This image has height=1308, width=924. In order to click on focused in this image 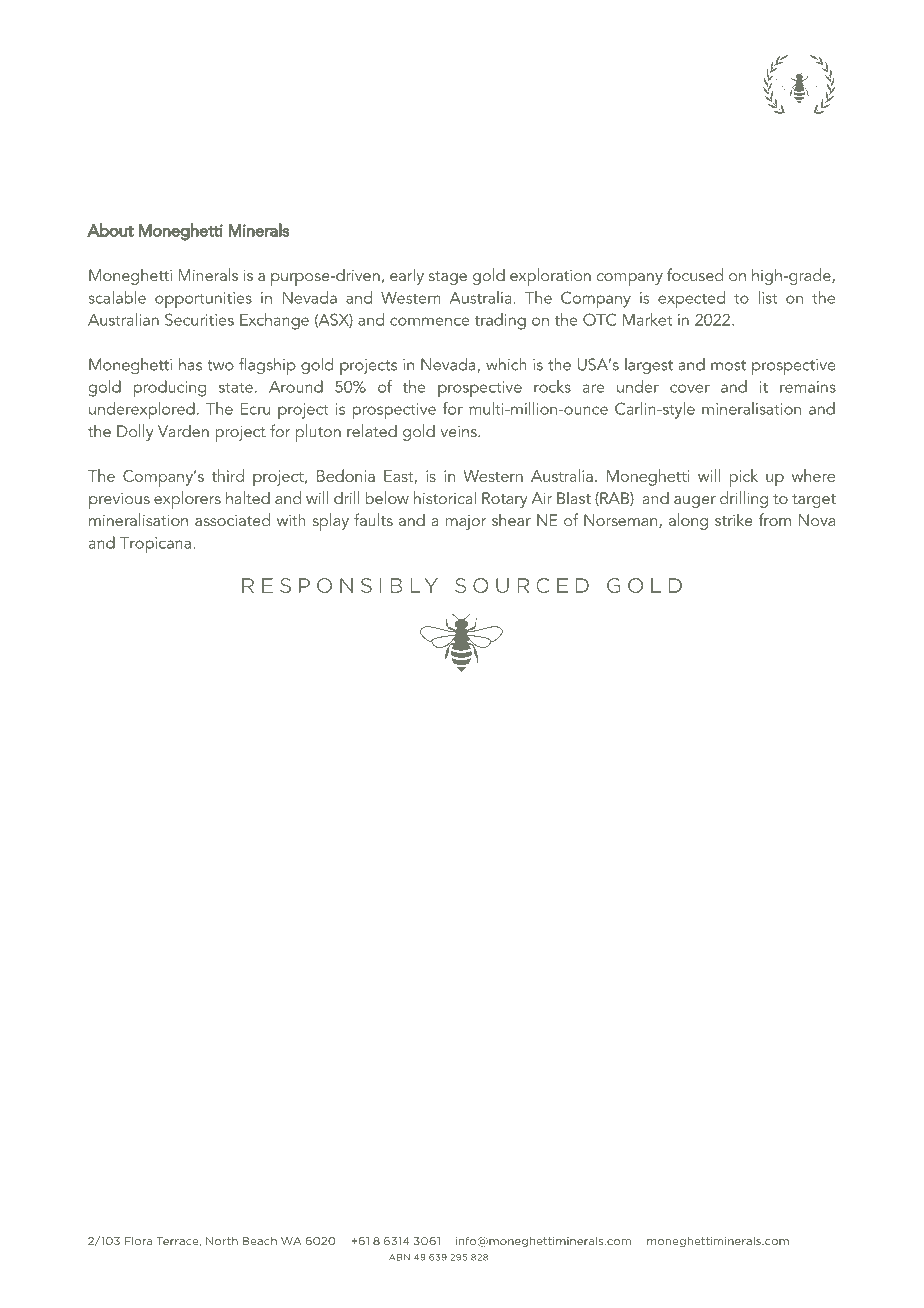, I will do `click(695, 274)`.
